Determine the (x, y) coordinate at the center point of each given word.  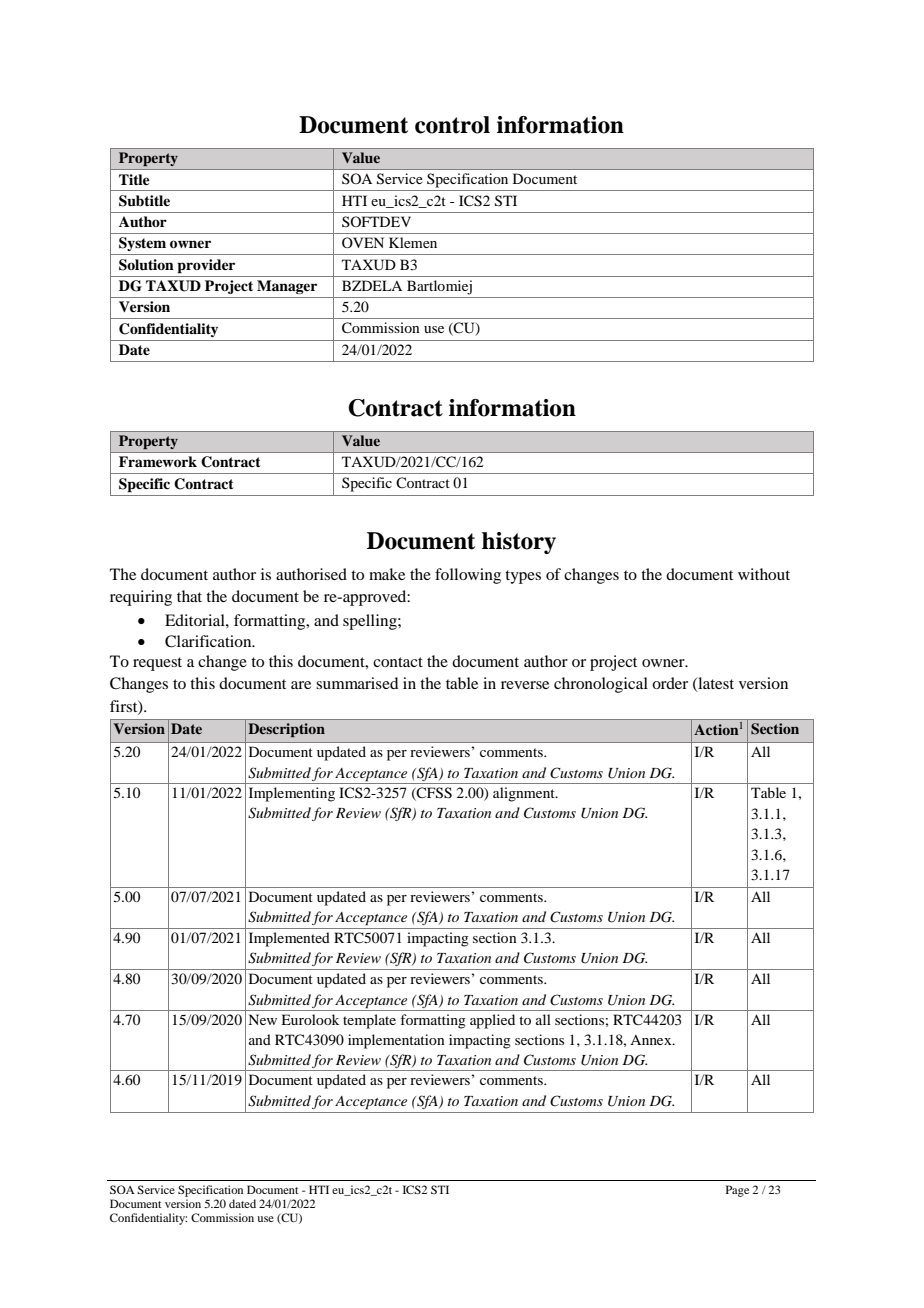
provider (206, 266)
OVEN (363, 242)
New (262, 1019)
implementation (396, 1041)
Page (737, 1191)
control (452, 125)
